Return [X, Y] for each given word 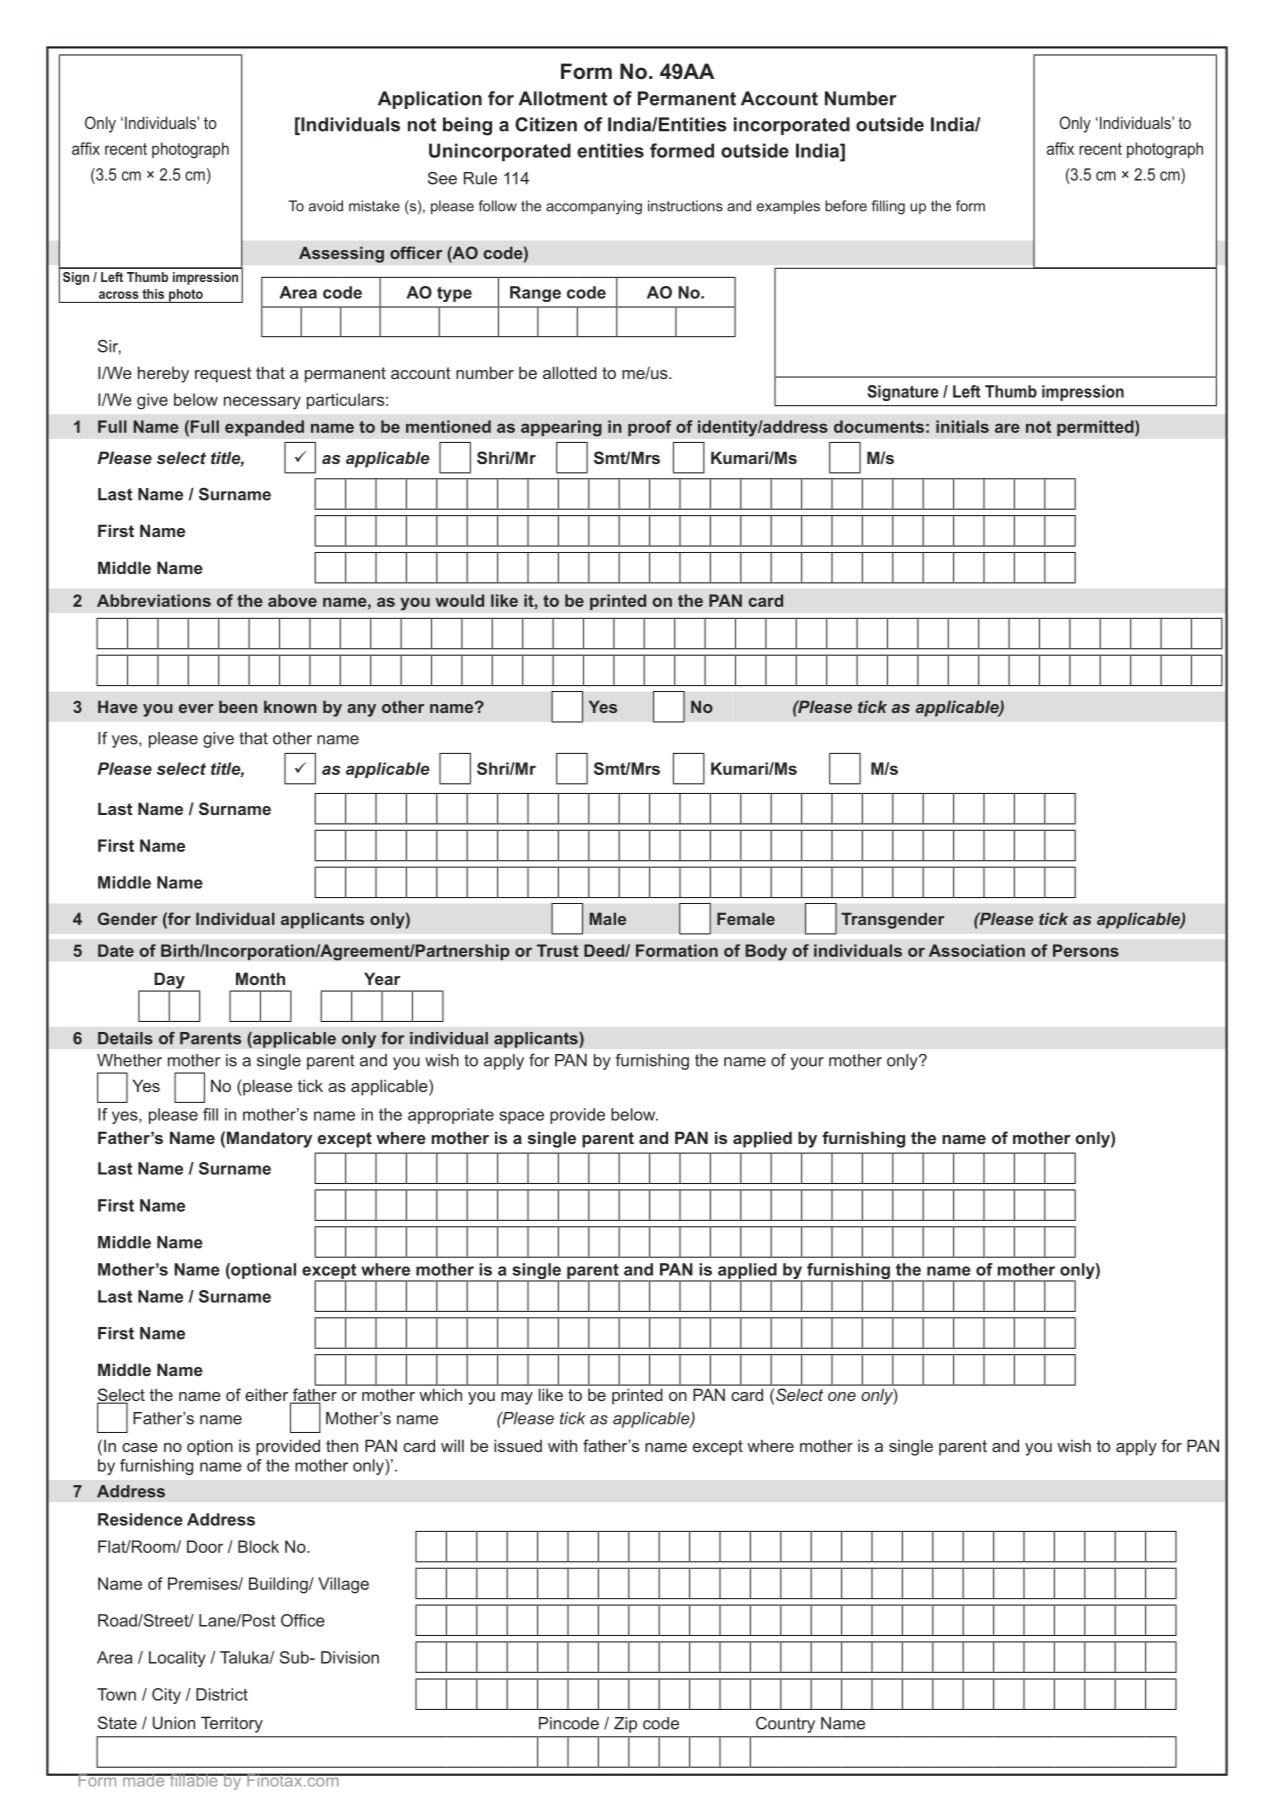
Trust [557, 950]
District [222, 1694]
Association [977, 950]
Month [260, 978]
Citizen [546, 124]
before [846, 206]
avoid [326, 206]
